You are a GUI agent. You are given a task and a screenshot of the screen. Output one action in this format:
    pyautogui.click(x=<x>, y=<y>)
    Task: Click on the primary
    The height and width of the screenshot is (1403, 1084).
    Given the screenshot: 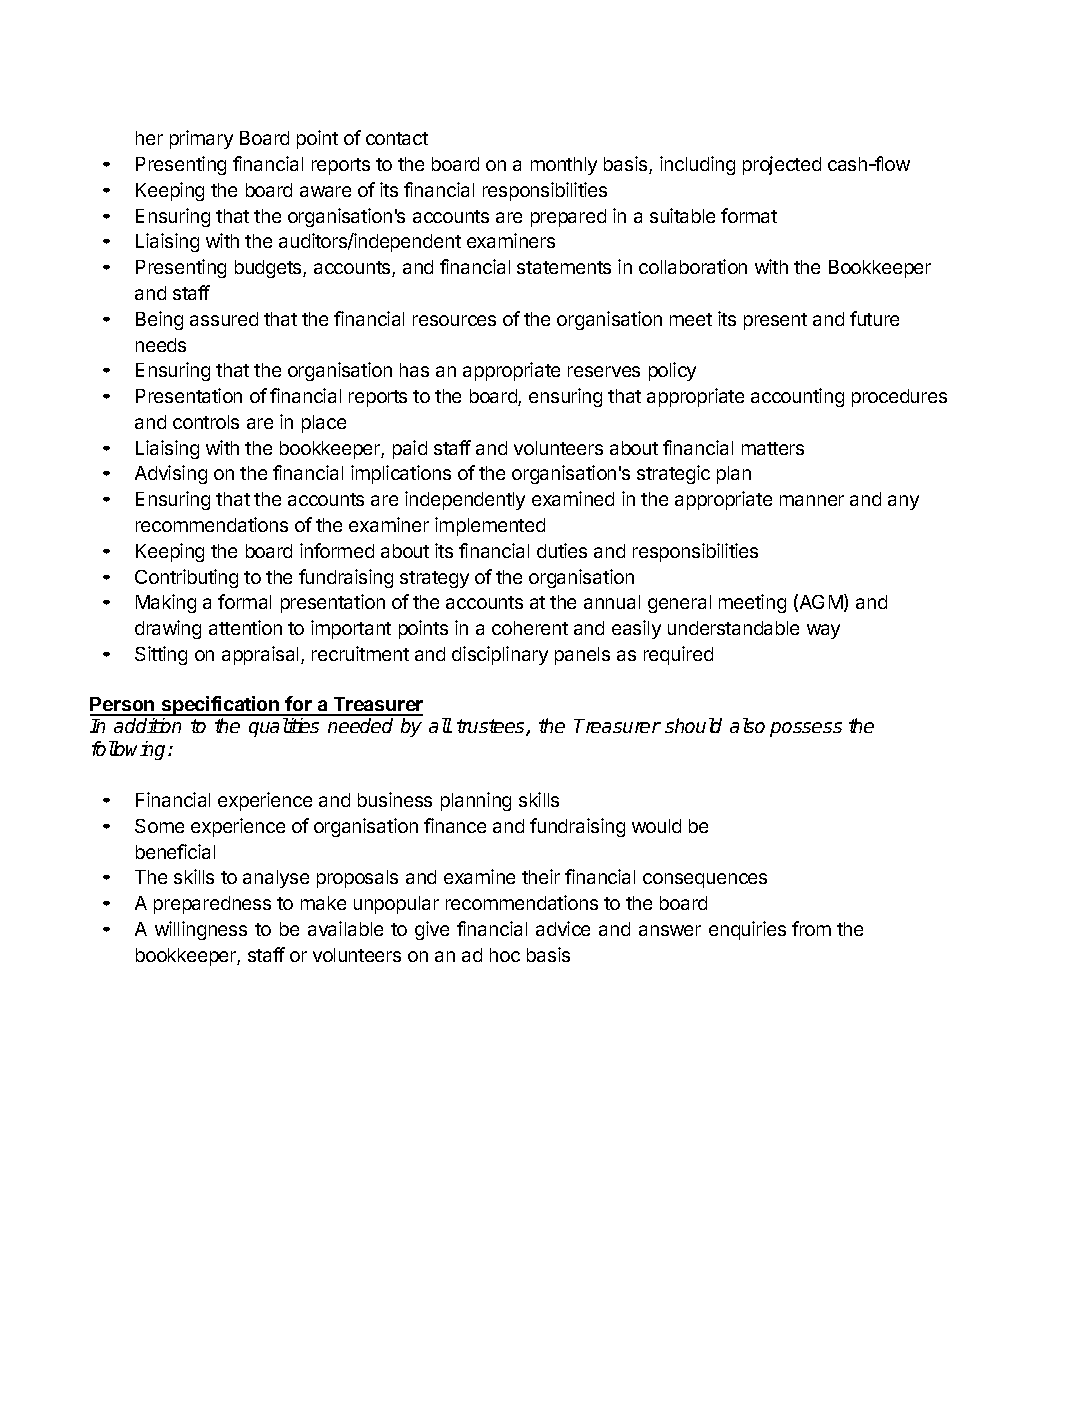 What is the action you would take?
    pyautogui.click(x=201, y=139)
